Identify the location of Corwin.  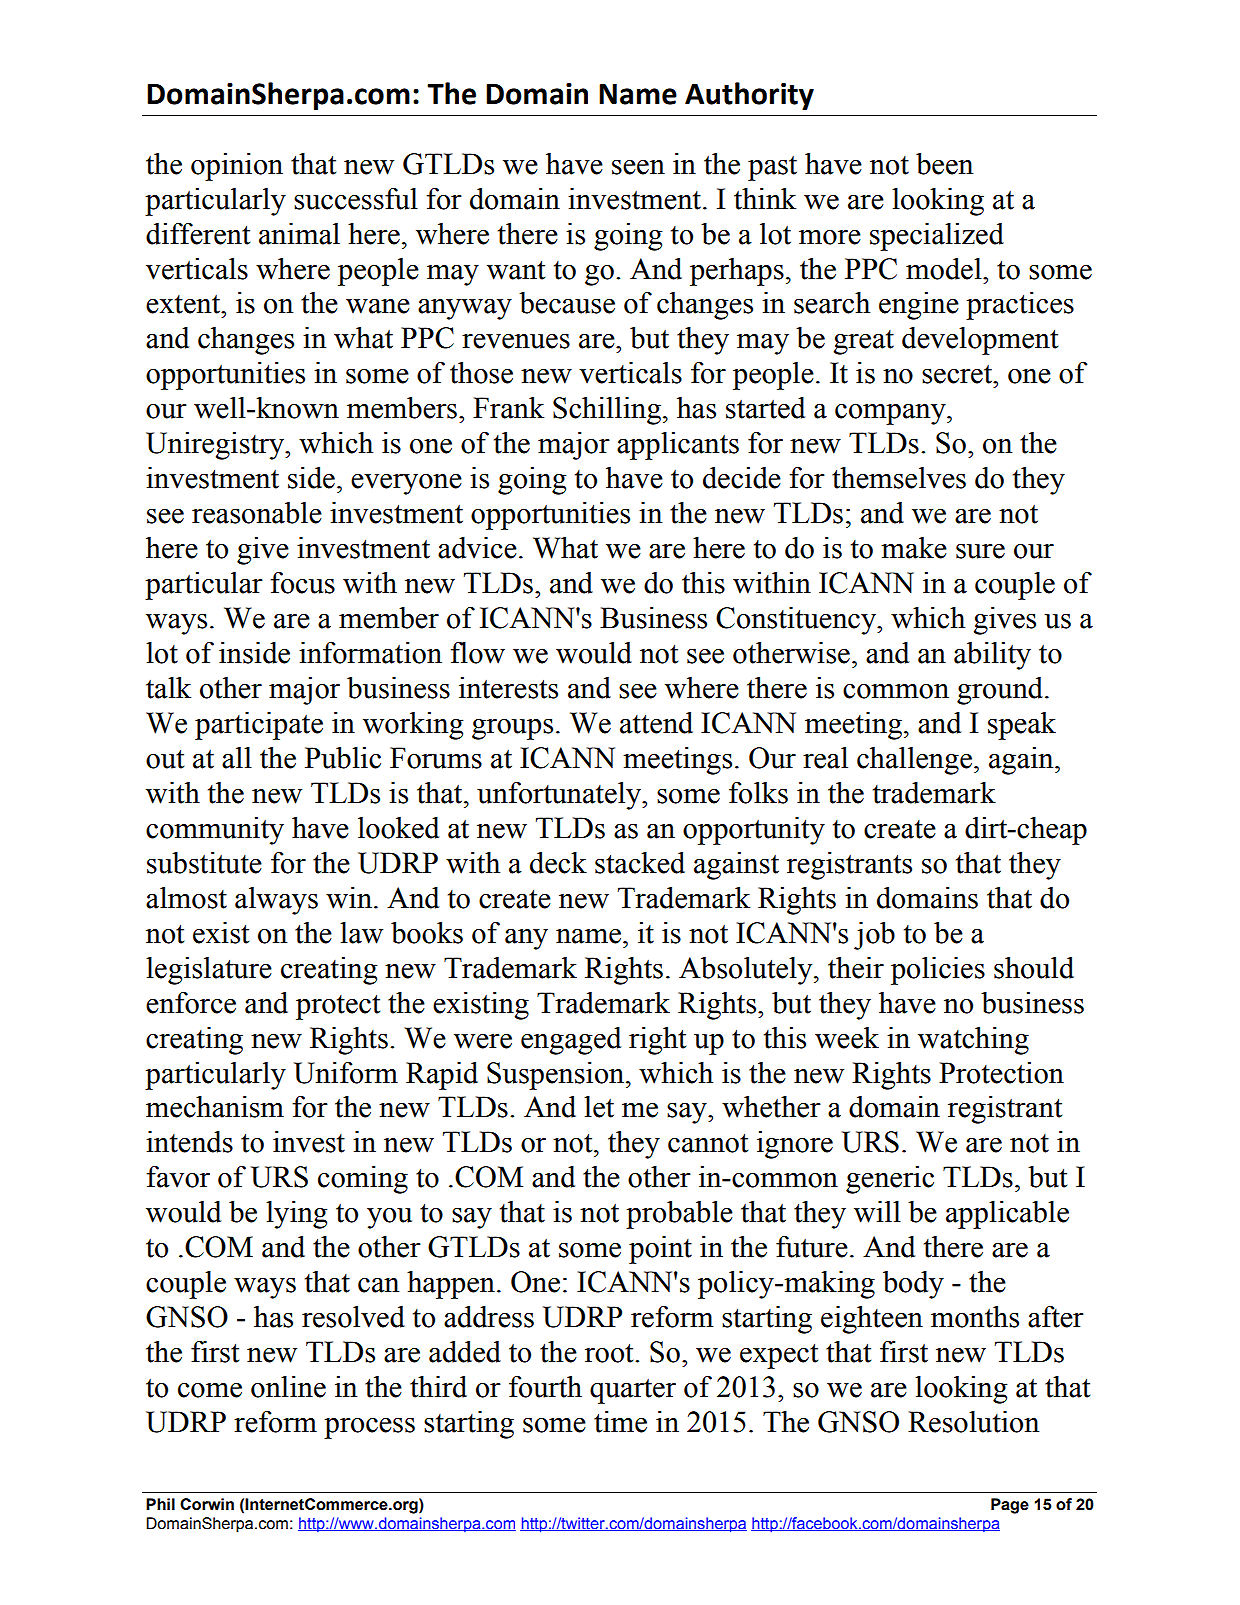
(207, 1504).
